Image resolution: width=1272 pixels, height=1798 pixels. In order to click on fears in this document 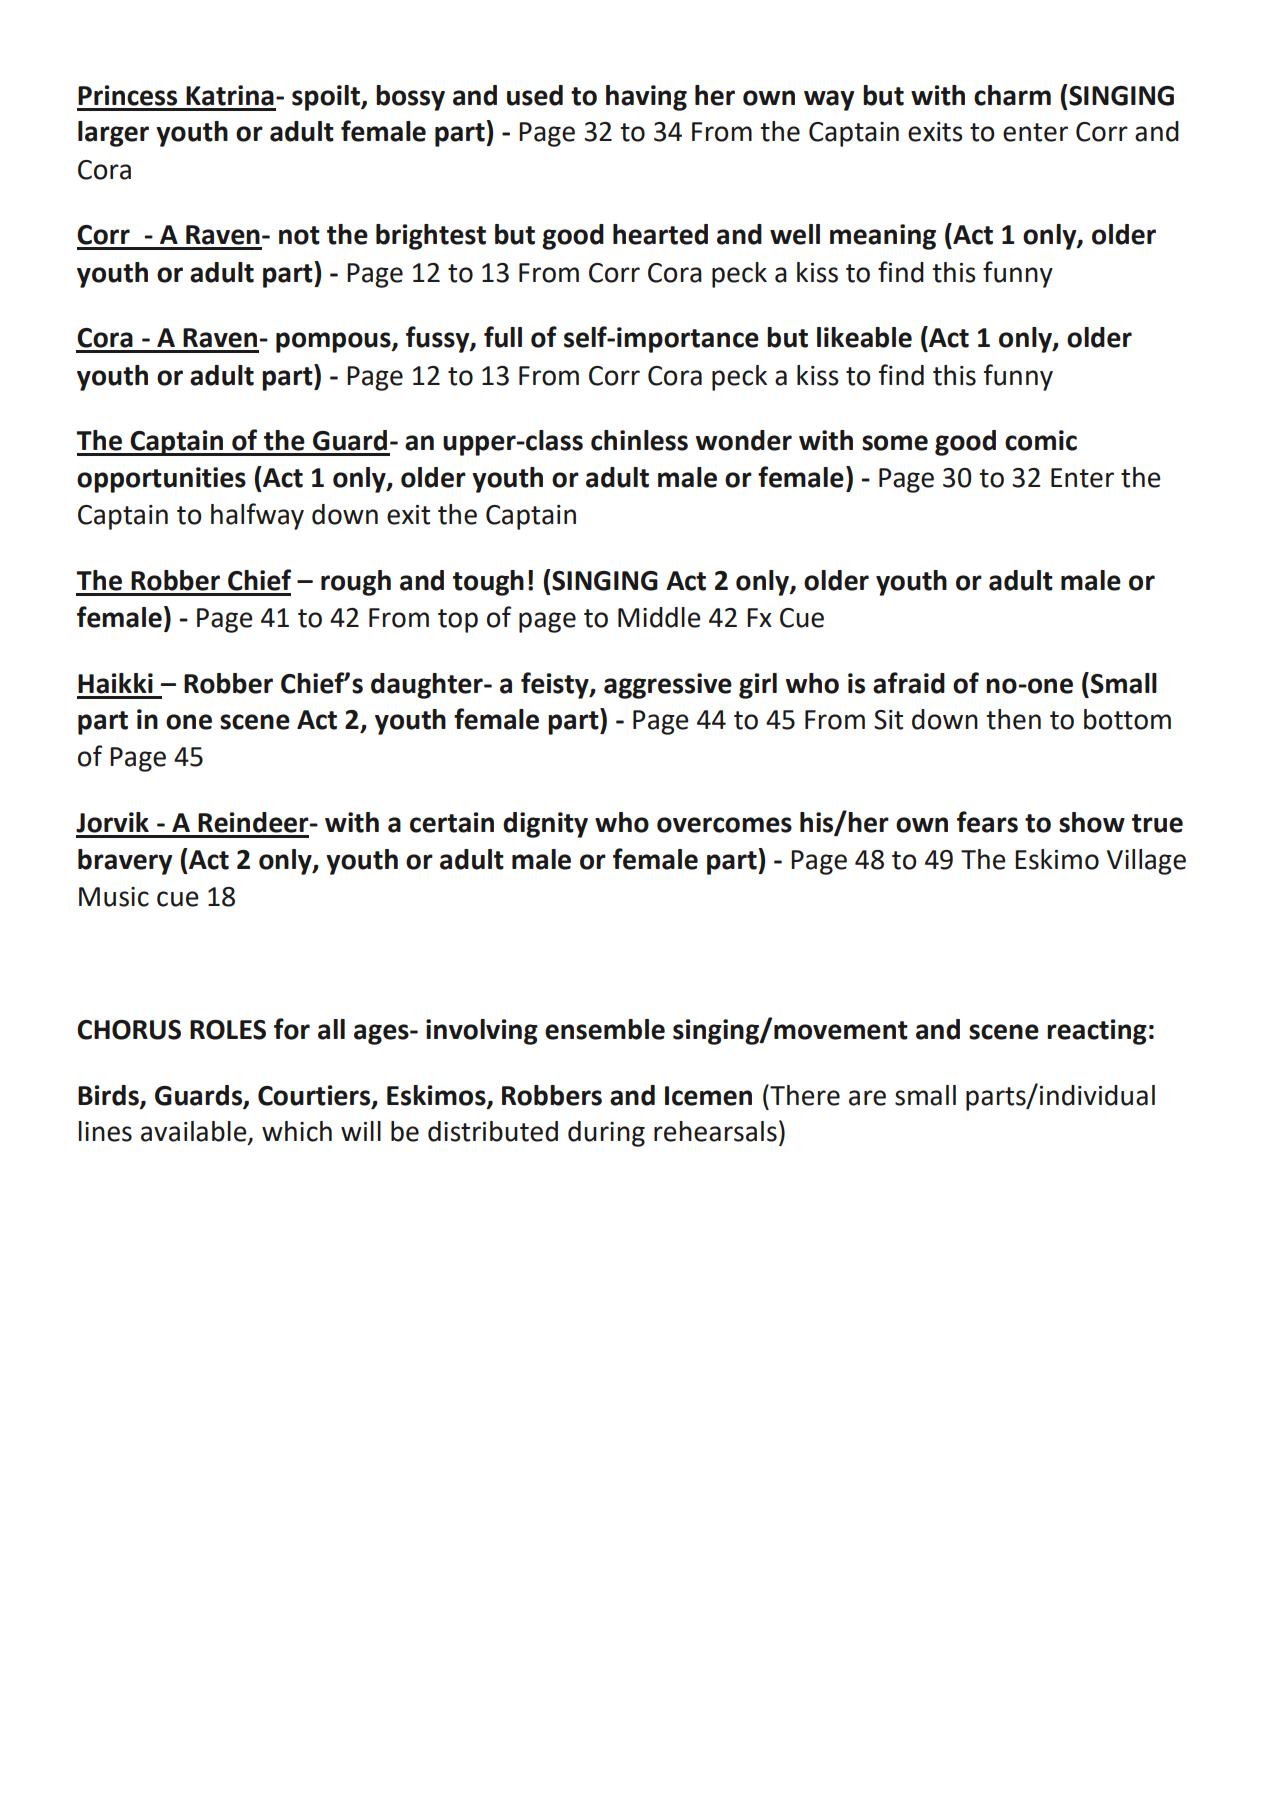, I will do `click(987, 822)`.
